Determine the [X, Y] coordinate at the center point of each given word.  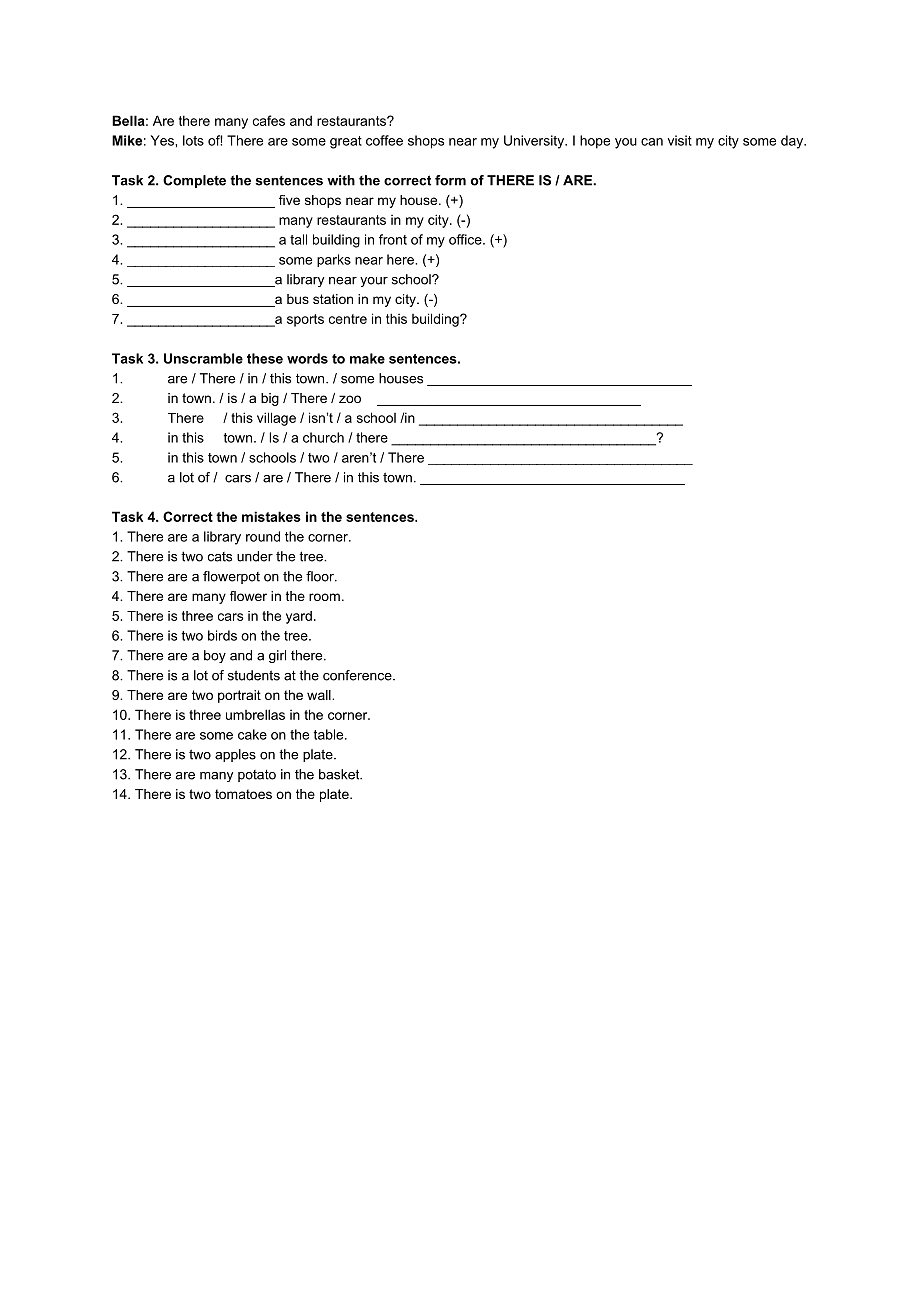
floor [321, 576]
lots [193, 140]
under [255, 556]
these [265, 358]
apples [235, 755]
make [367, 358]
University [535, 142]
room [324, 597]
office [466, 239]
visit [680, 140]
